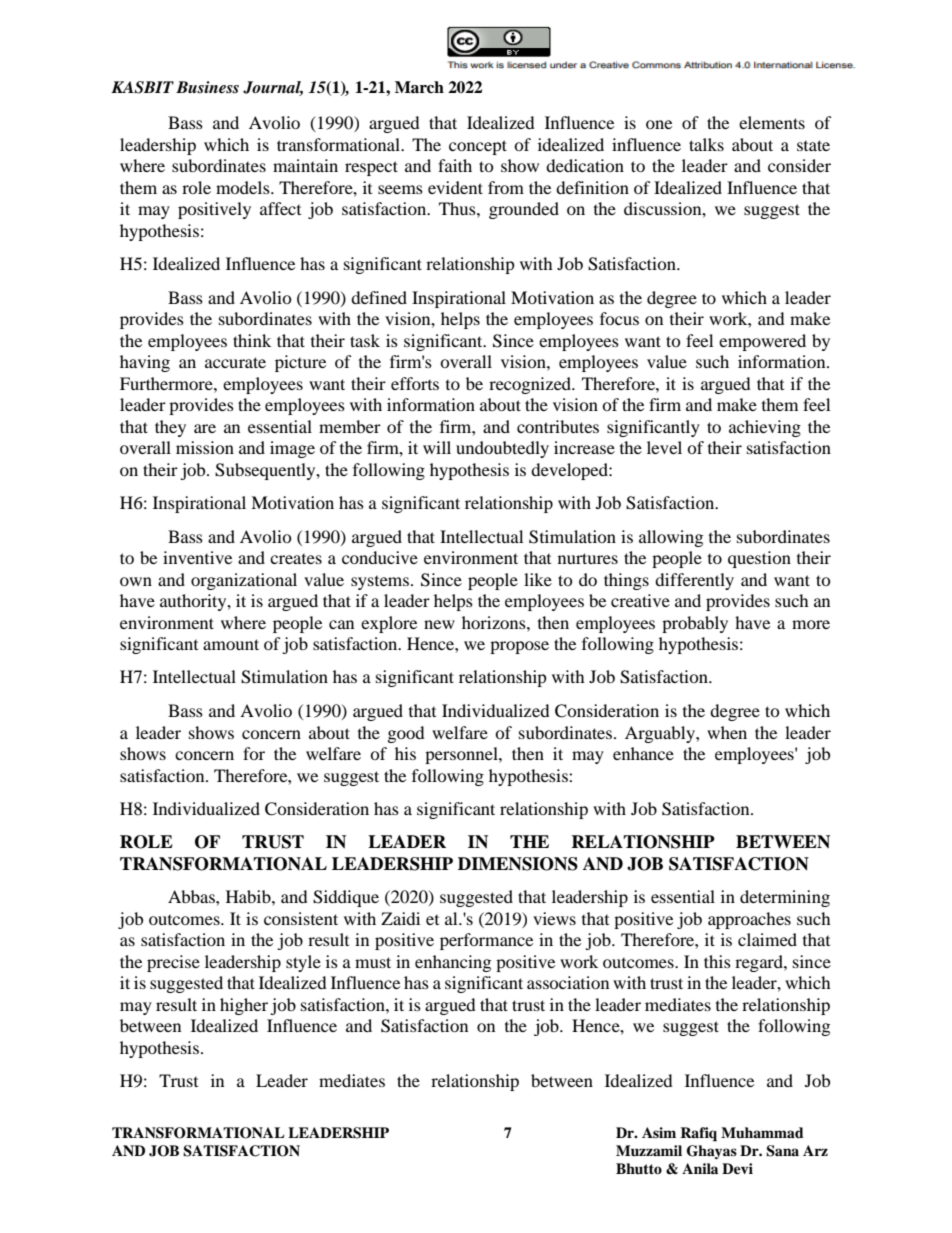 Image resolution: width=952 pixels, height=1233 pixels. Describe the element at coordinates (192, 896) in the screenshot. I see `Abbas` at that location.
